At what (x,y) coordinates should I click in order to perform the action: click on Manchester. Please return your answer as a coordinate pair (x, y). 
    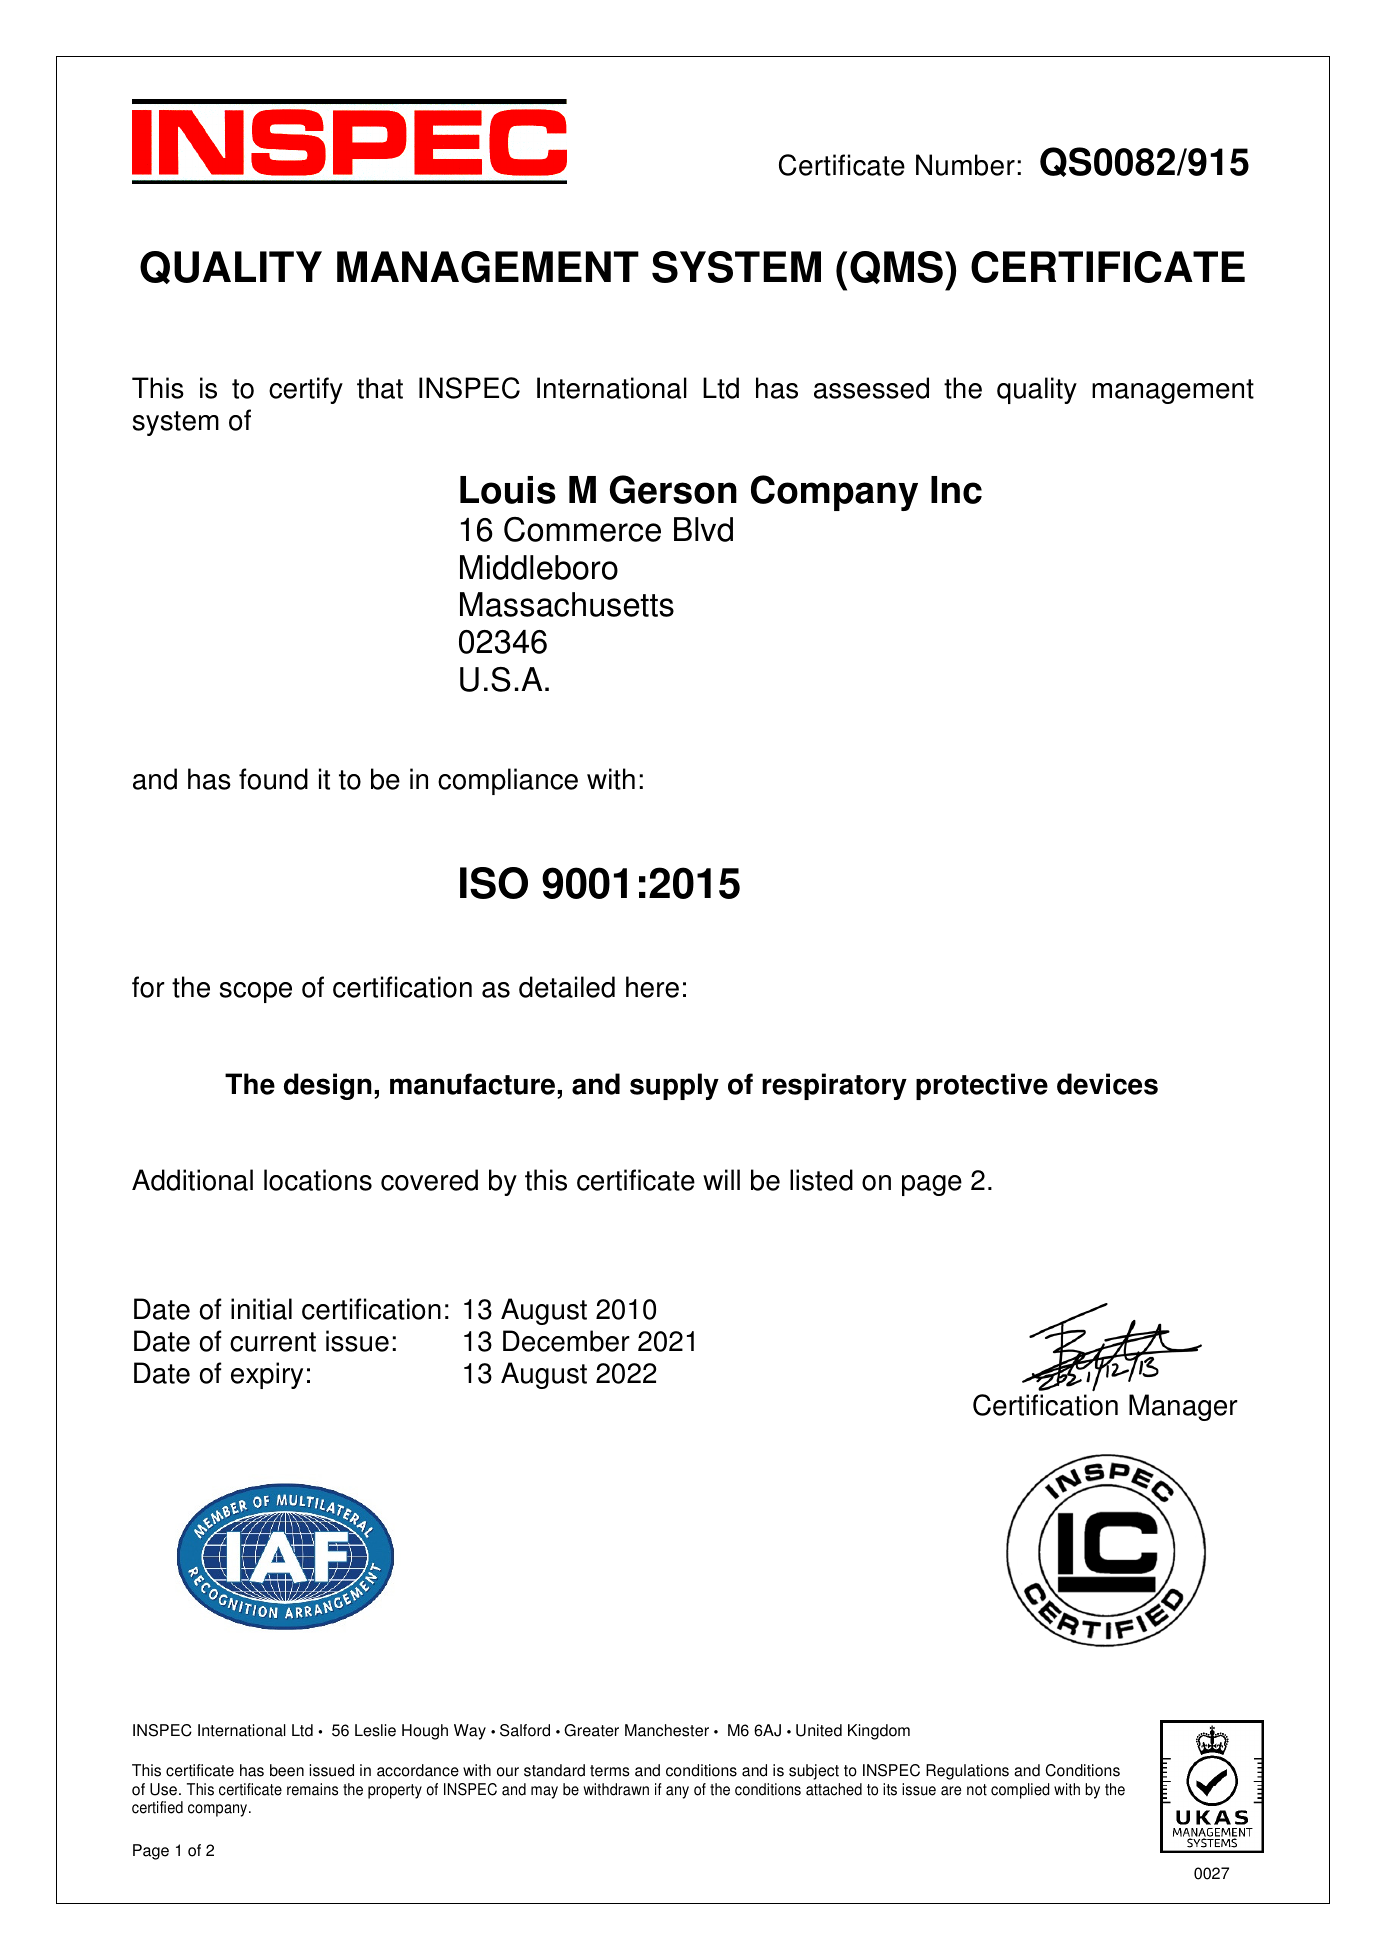
    Looking at the image, I should click on (667, 1730).
